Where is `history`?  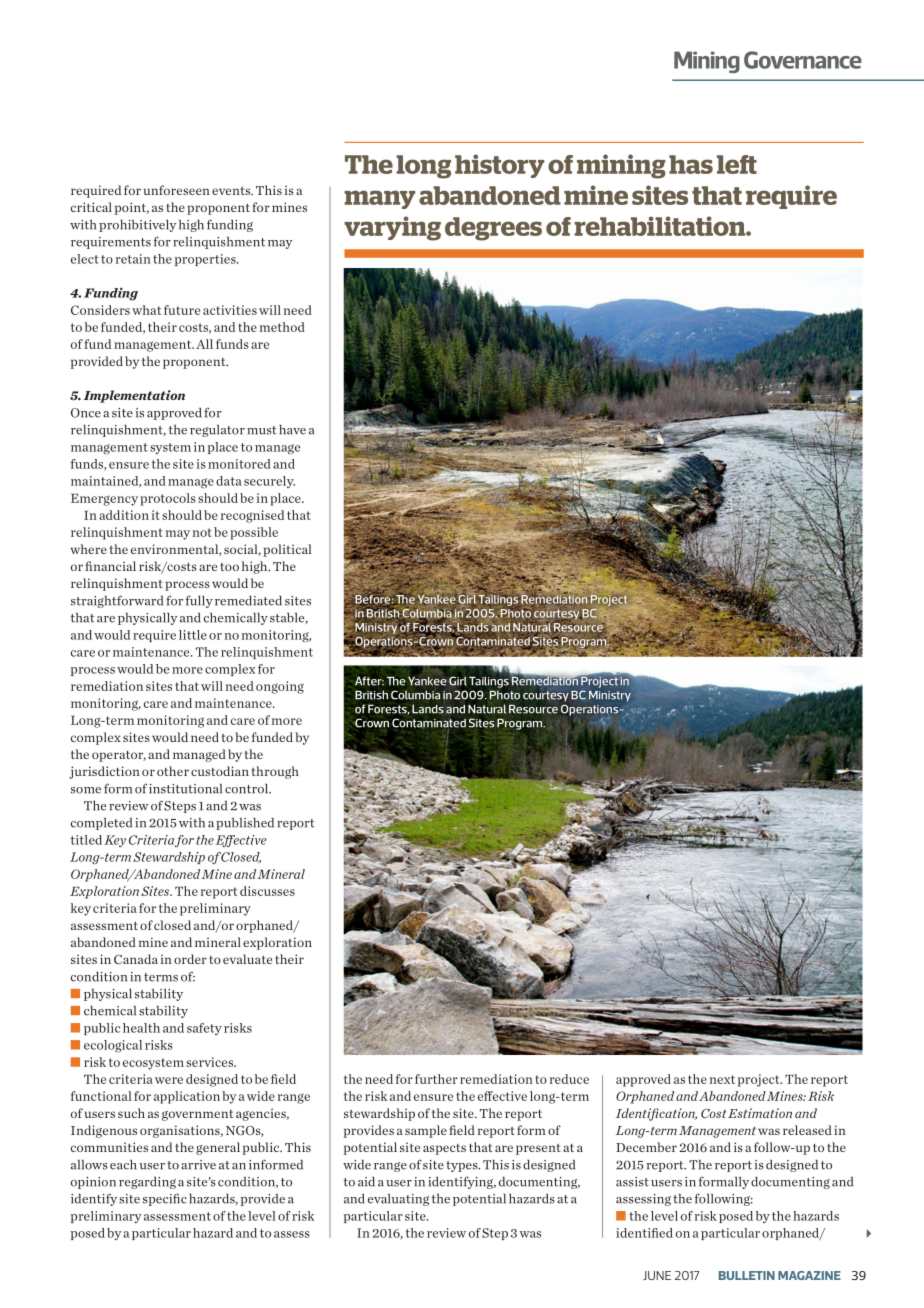 history is located at coordinates (499, 166).
